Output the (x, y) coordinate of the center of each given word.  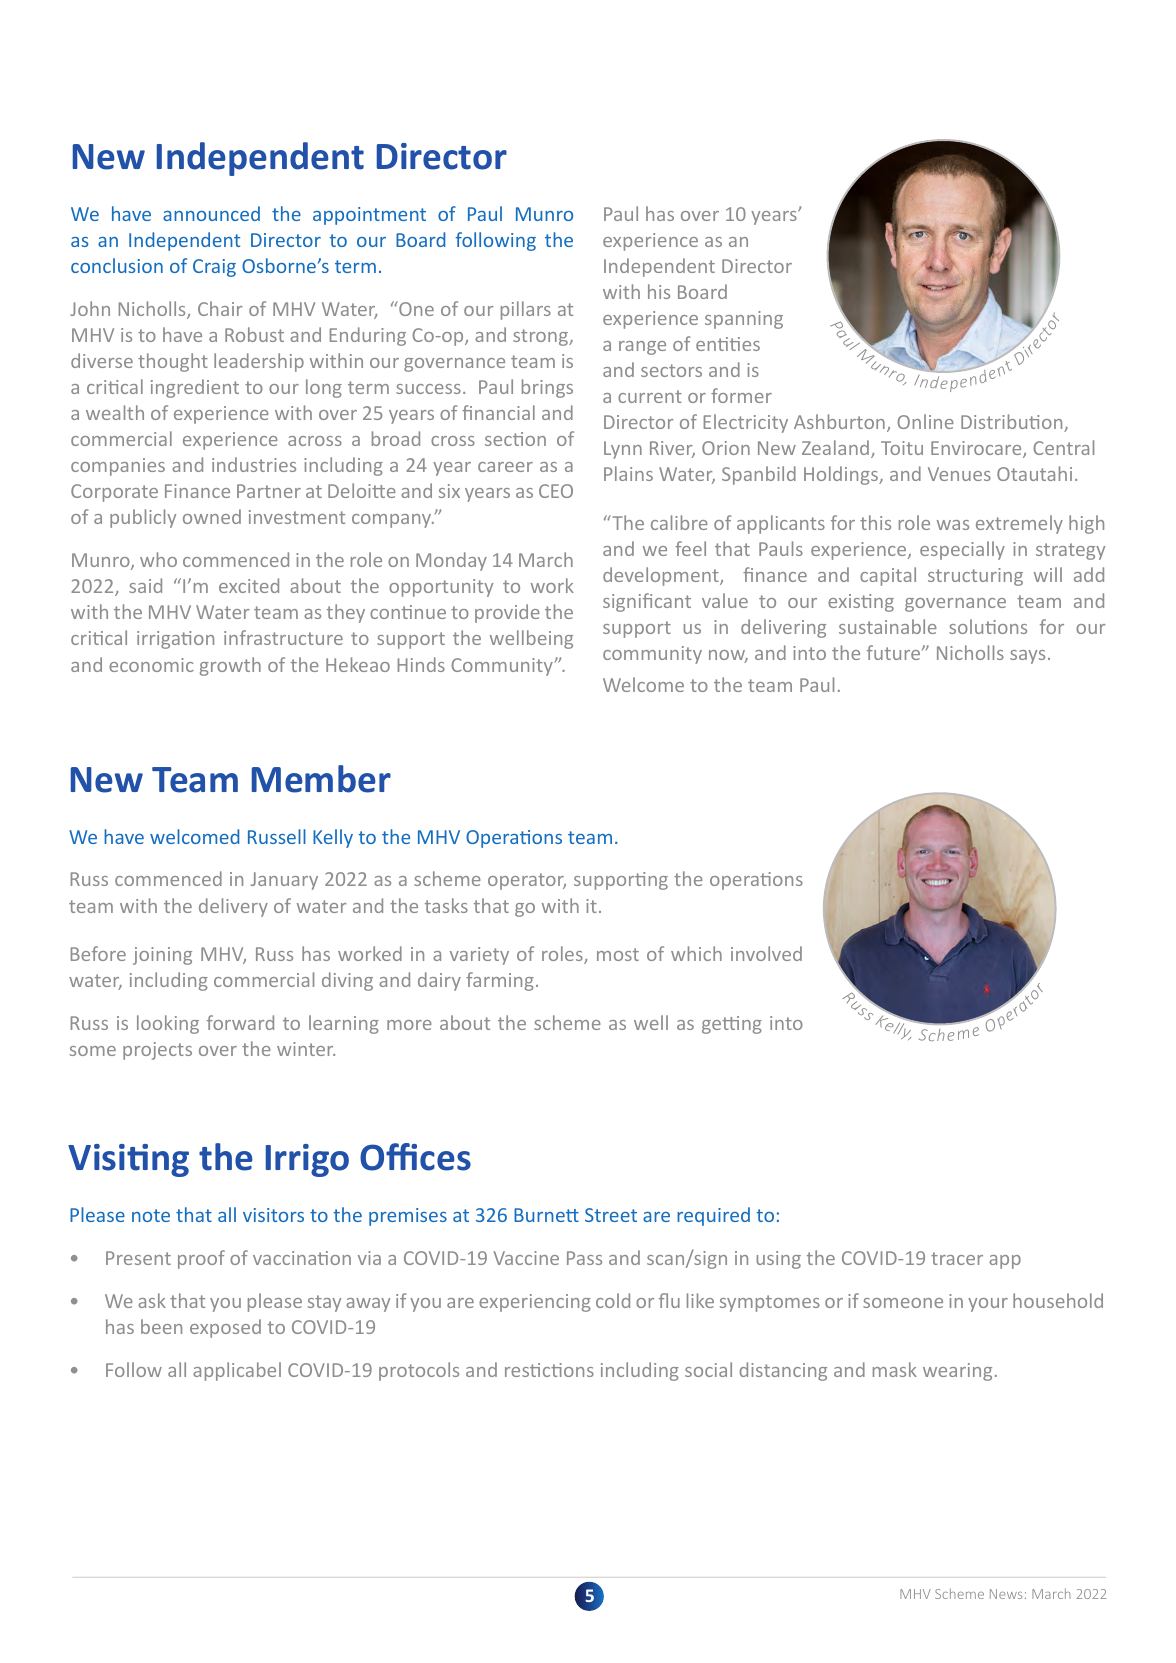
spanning (744, 320)
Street (611, 1215)
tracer (957, 1258)
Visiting (128, 1160)
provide (507, 613)
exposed (225, 1328)
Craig (214, 268)
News (1006, 1594)
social (708, 1369)
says (1027, 657)
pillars (526, 310)
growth (230, 666)
